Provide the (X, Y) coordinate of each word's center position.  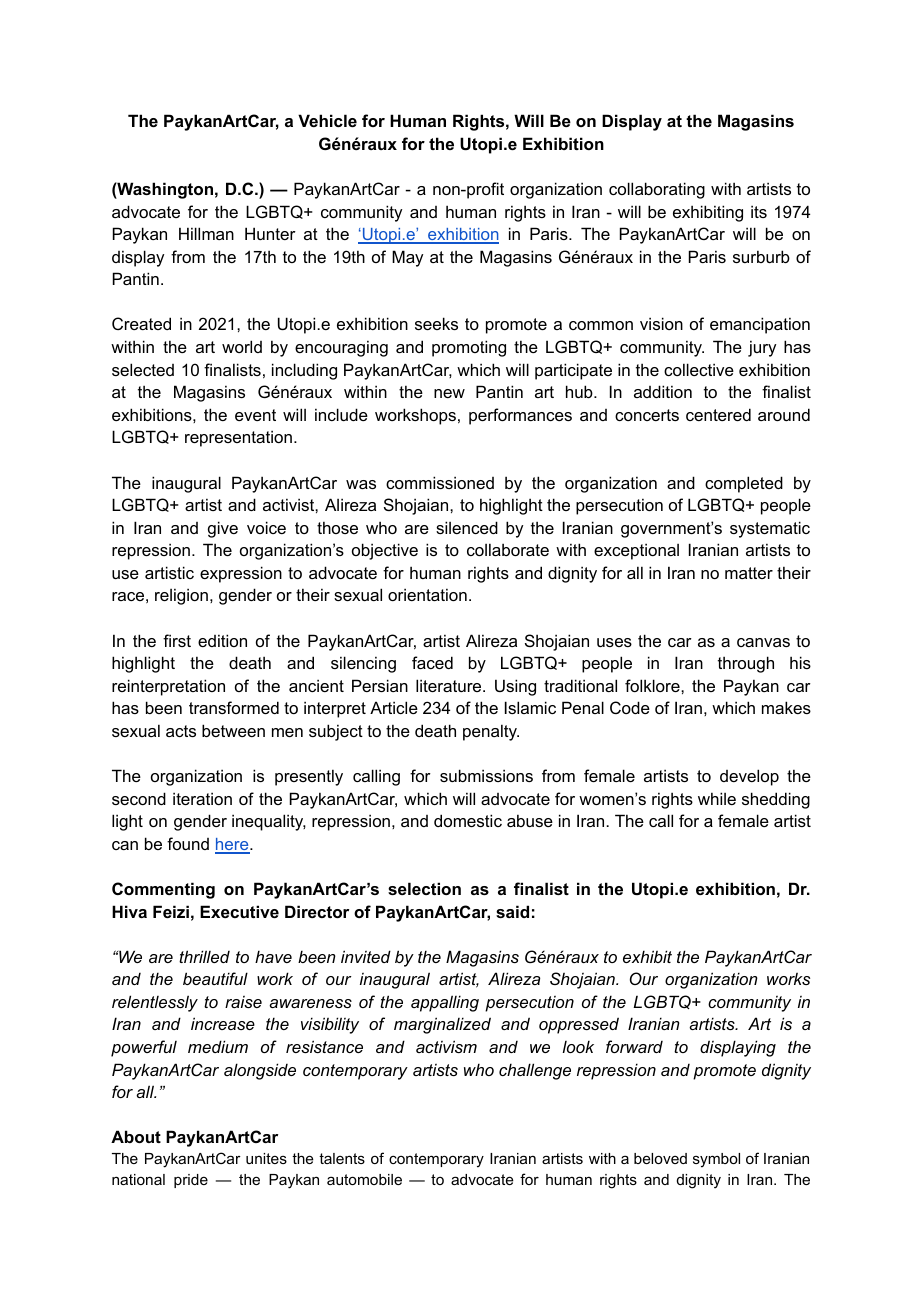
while (717, 798)
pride (191, 1181)
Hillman (206, 233)
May (407, 258)
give (223, 529)
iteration (202, 798)
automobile (364, 1179)
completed (744, 484)
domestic (468, 820)
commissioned (440, 482)
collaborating (657, 190)
